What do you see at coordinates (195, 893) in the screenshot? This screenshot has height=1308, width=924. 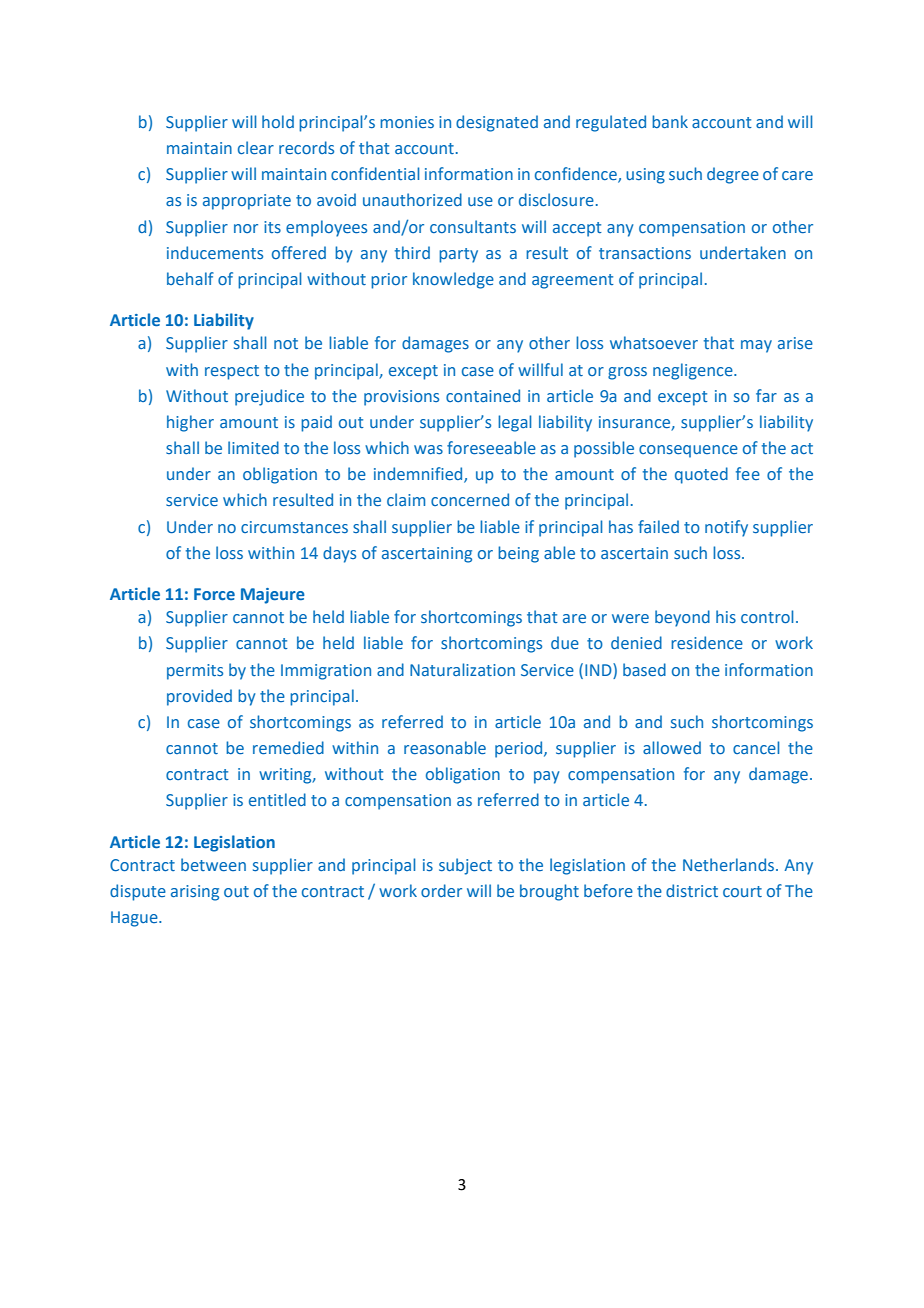 I see `arising` at bounding box center [195, 893].
